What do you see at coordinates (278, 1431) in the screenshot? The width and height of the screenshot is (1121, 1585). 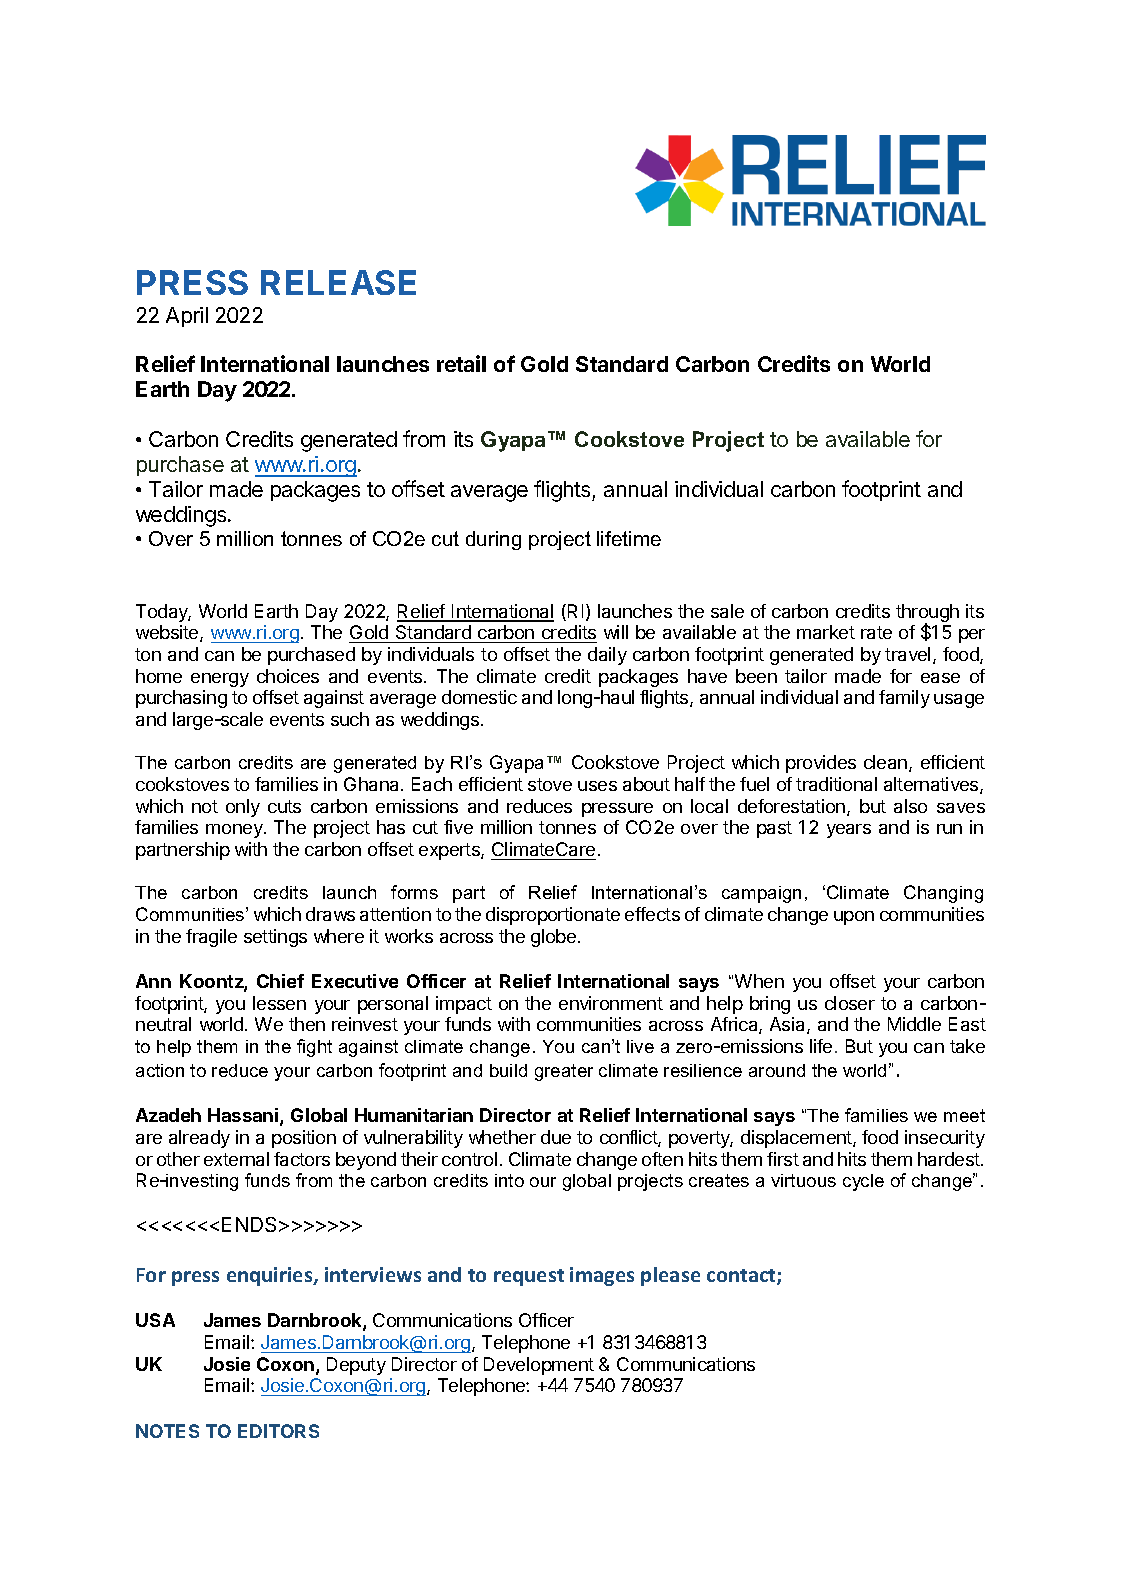 I see `EDITORS` at bounding box center [278, 1431].
